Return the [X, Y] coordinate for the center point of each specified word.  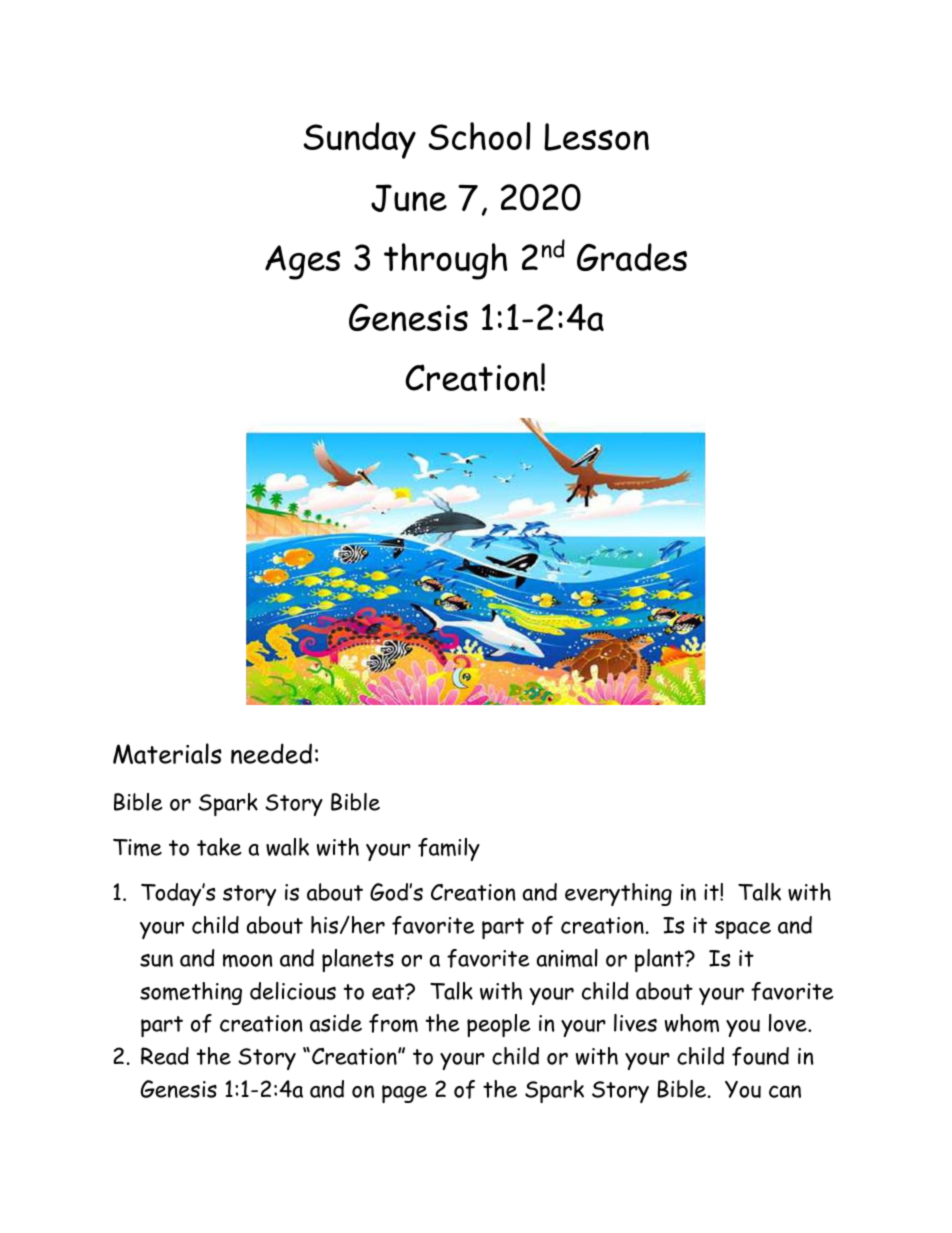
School [480, 136]
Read [165, 1056]
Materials [167, 753]
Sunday [360, 140]
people [499, 1025]
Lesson [596, 137]
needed [271, 753]
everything [618, 894]
